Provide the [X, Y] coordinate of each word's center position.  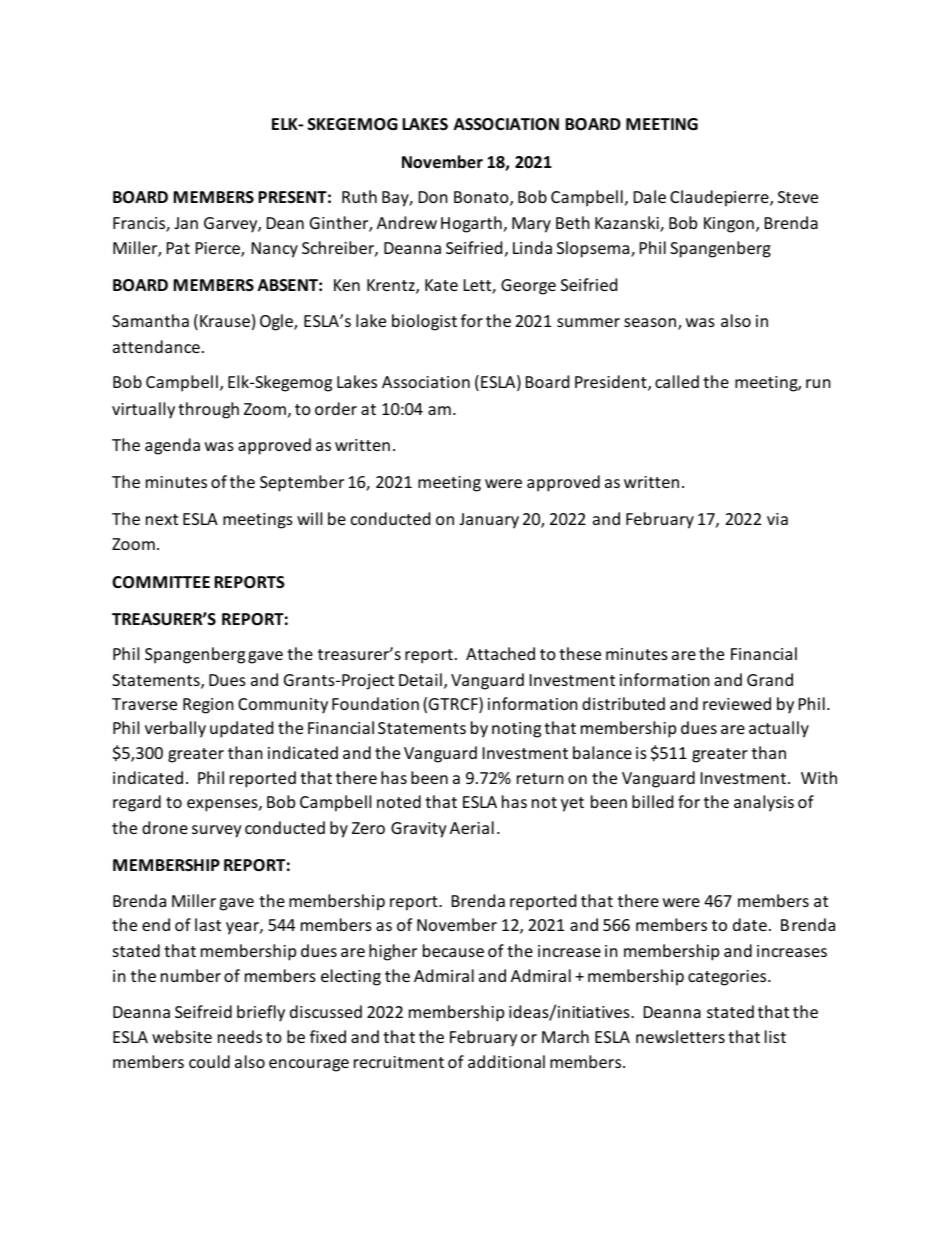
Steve [798, 197]
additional [506, 1061]
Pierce [219, 249]
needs [240, 1036]
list [775, 1036]
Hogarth [471, 224]
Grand [770, 679]
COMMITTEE [161, 582]
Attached [500, 653]
